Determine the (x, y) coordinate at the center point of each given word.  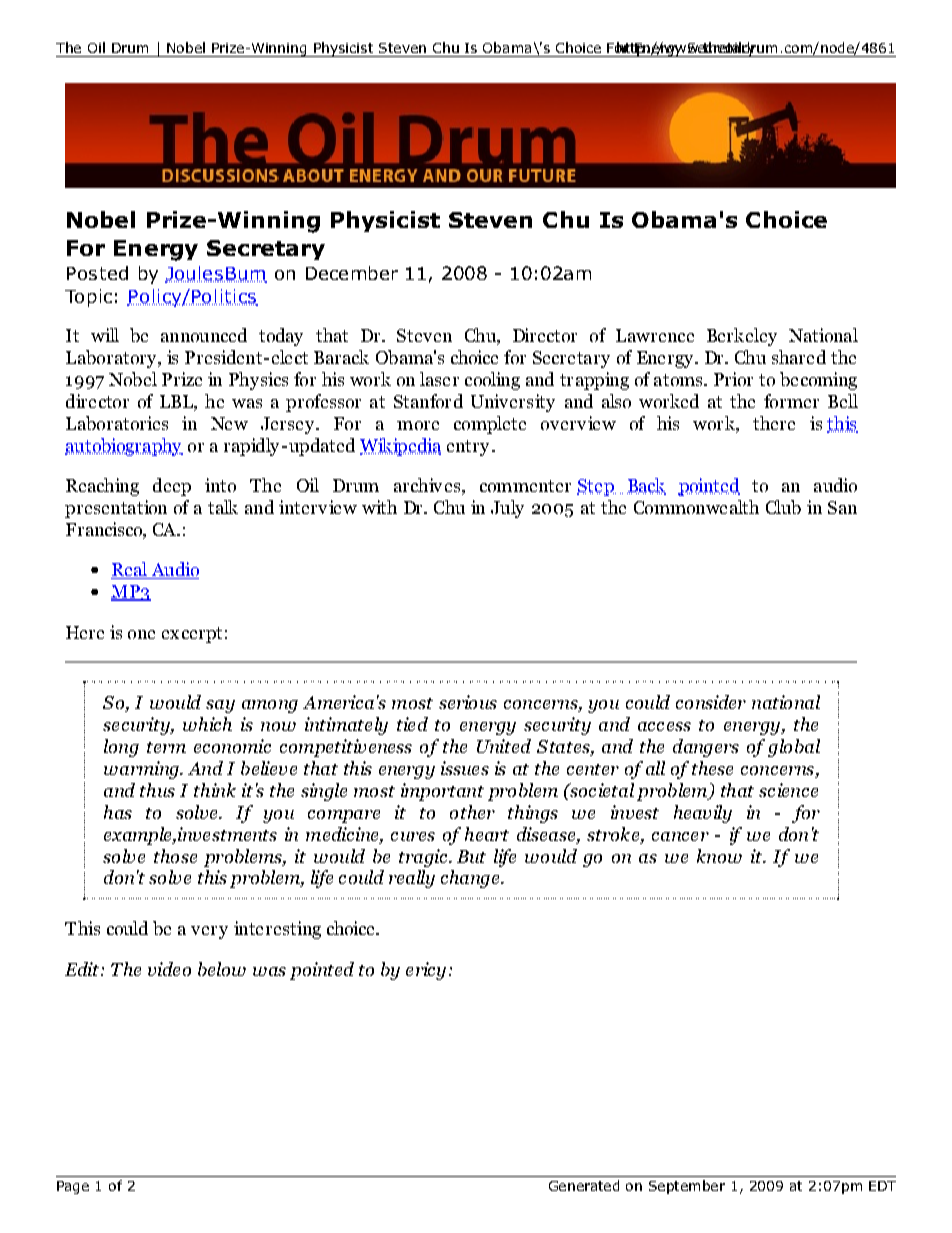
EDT (882, 1186)
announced (204, 335)
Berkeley (742, 337)
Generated (584, 1185)
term (166, 747)
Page (73, 1187)
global (794, 748)
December (352, 273)
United (504, 746)
